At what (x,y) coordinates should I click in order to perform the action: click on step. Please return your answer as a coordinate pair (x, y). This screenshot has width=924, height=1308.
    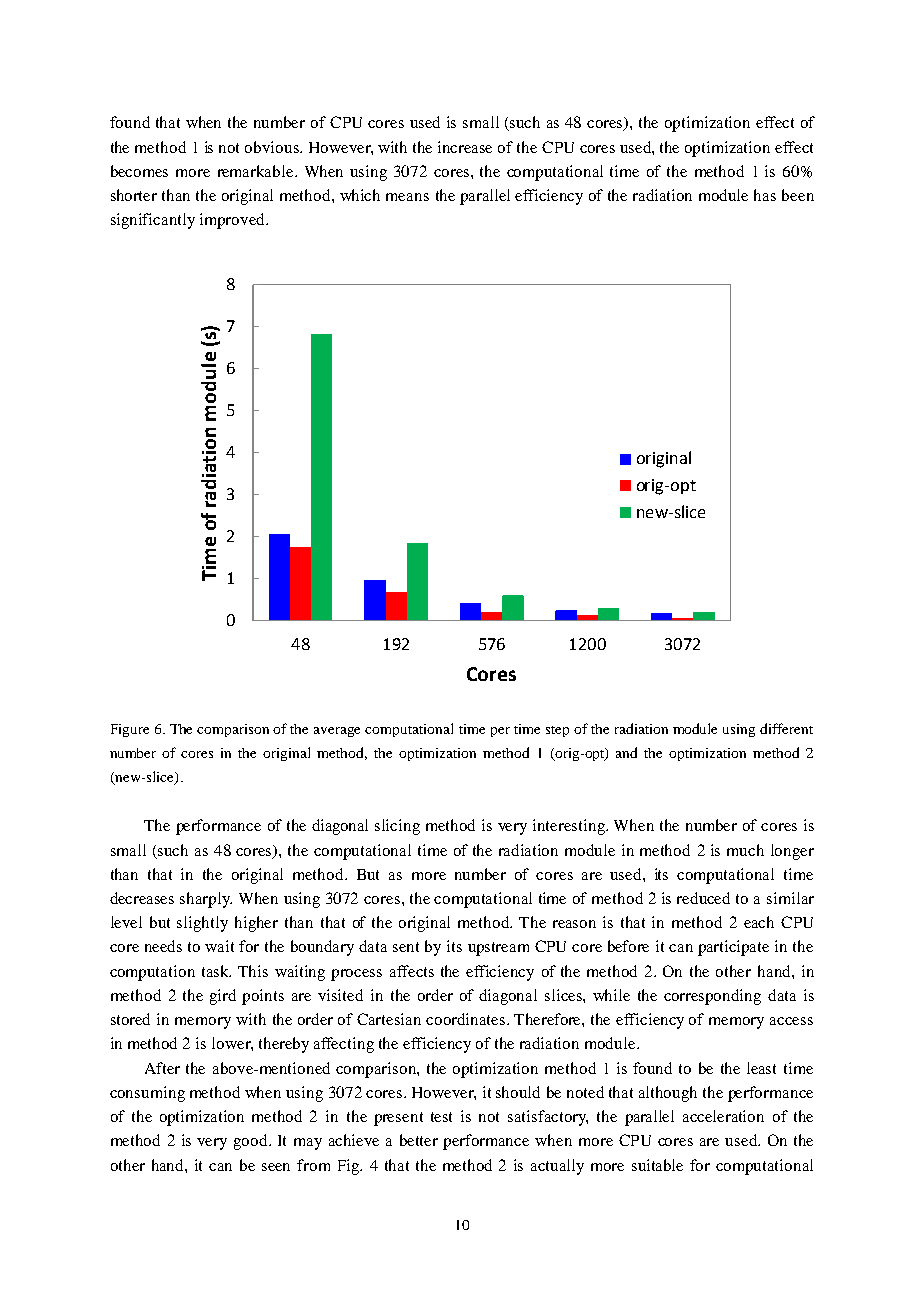
    Looking at the image, I should click on (557, 731).
